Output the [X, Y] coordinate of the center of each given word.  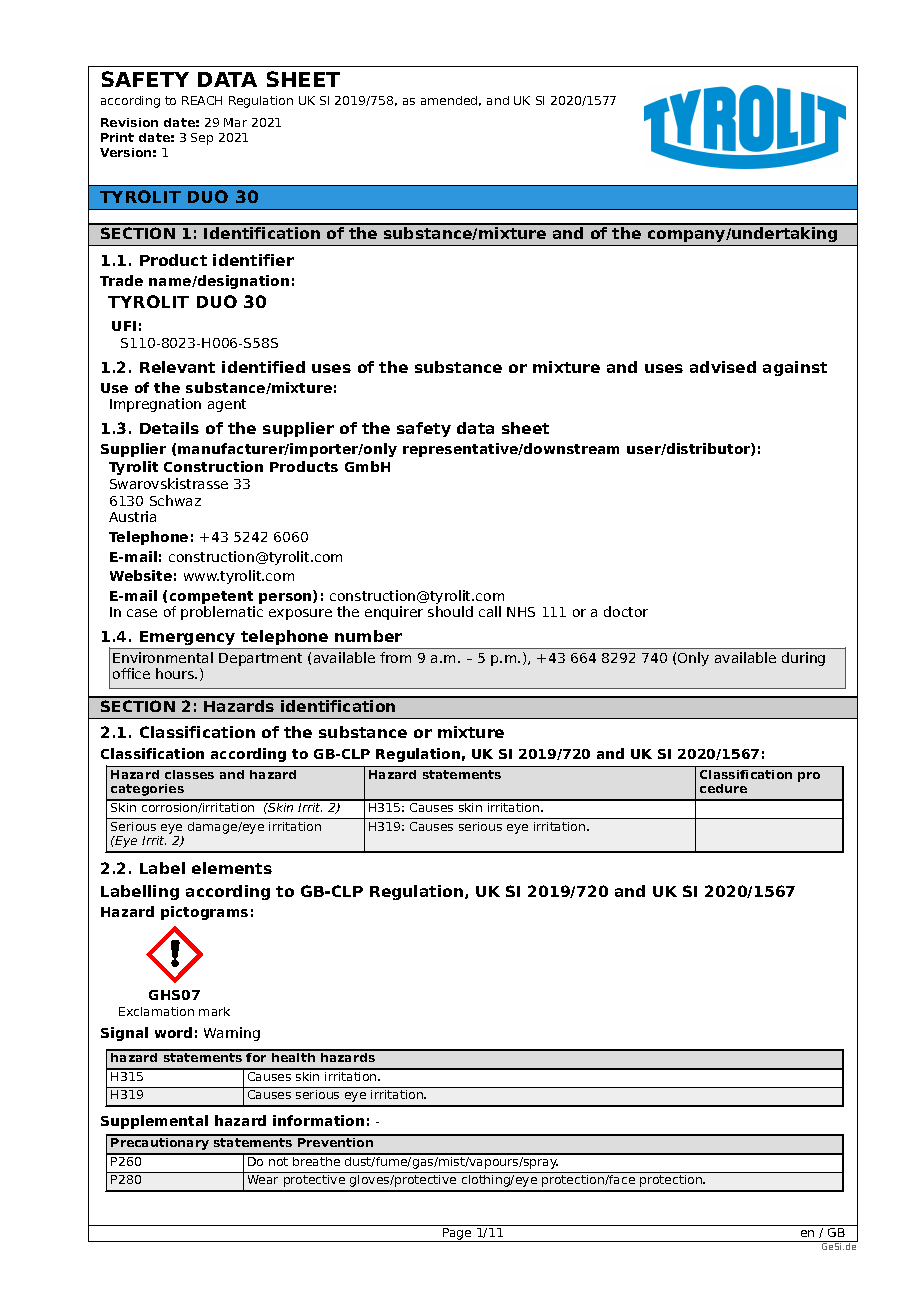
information [318, 1120]
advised [723, 367]
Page [457, 1235]
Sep [202, 139]
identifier [253, 260]
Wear [263, 1179]
